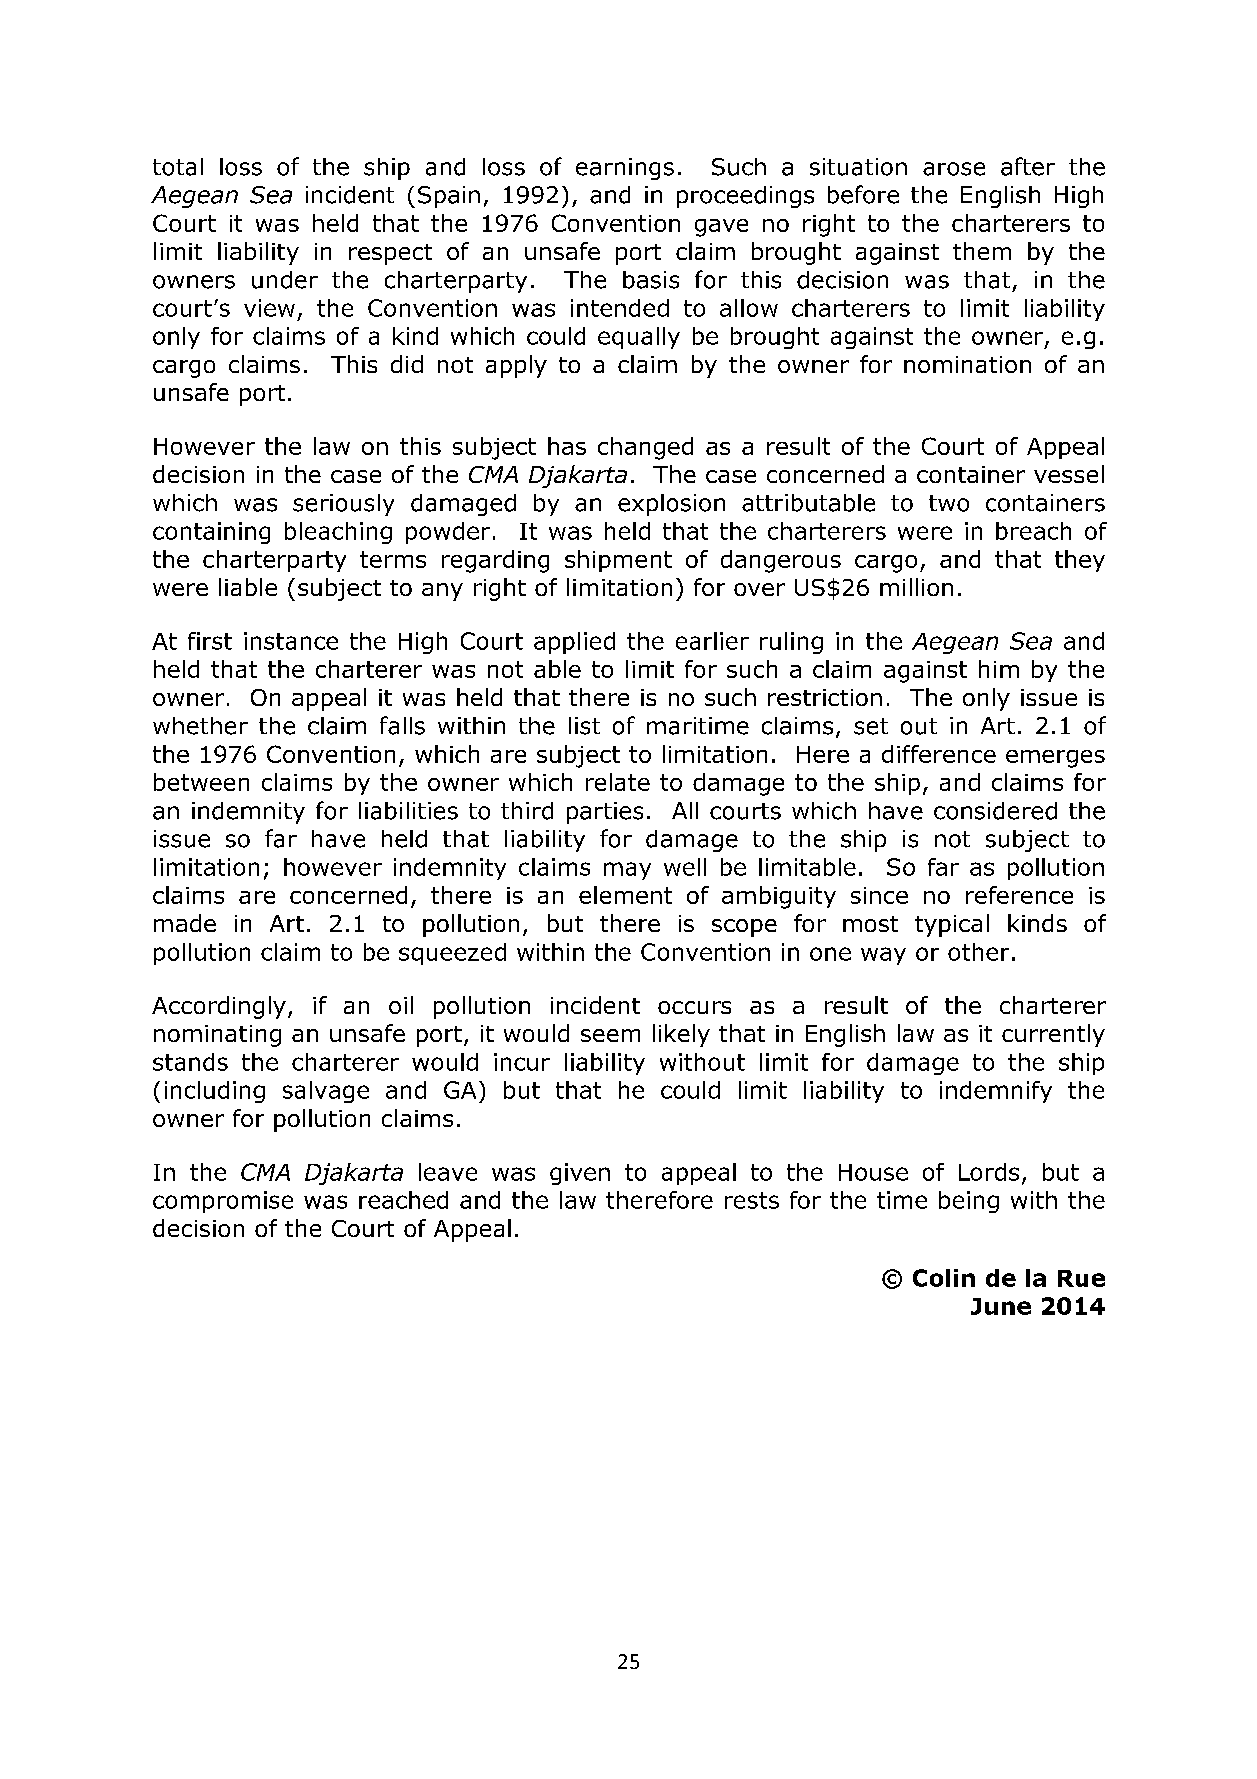 Image resolution: width=1257 pixels, height=1779 pixels. Describe the element at coordinates (954, 169) in the page. I see `arose` at that location.
